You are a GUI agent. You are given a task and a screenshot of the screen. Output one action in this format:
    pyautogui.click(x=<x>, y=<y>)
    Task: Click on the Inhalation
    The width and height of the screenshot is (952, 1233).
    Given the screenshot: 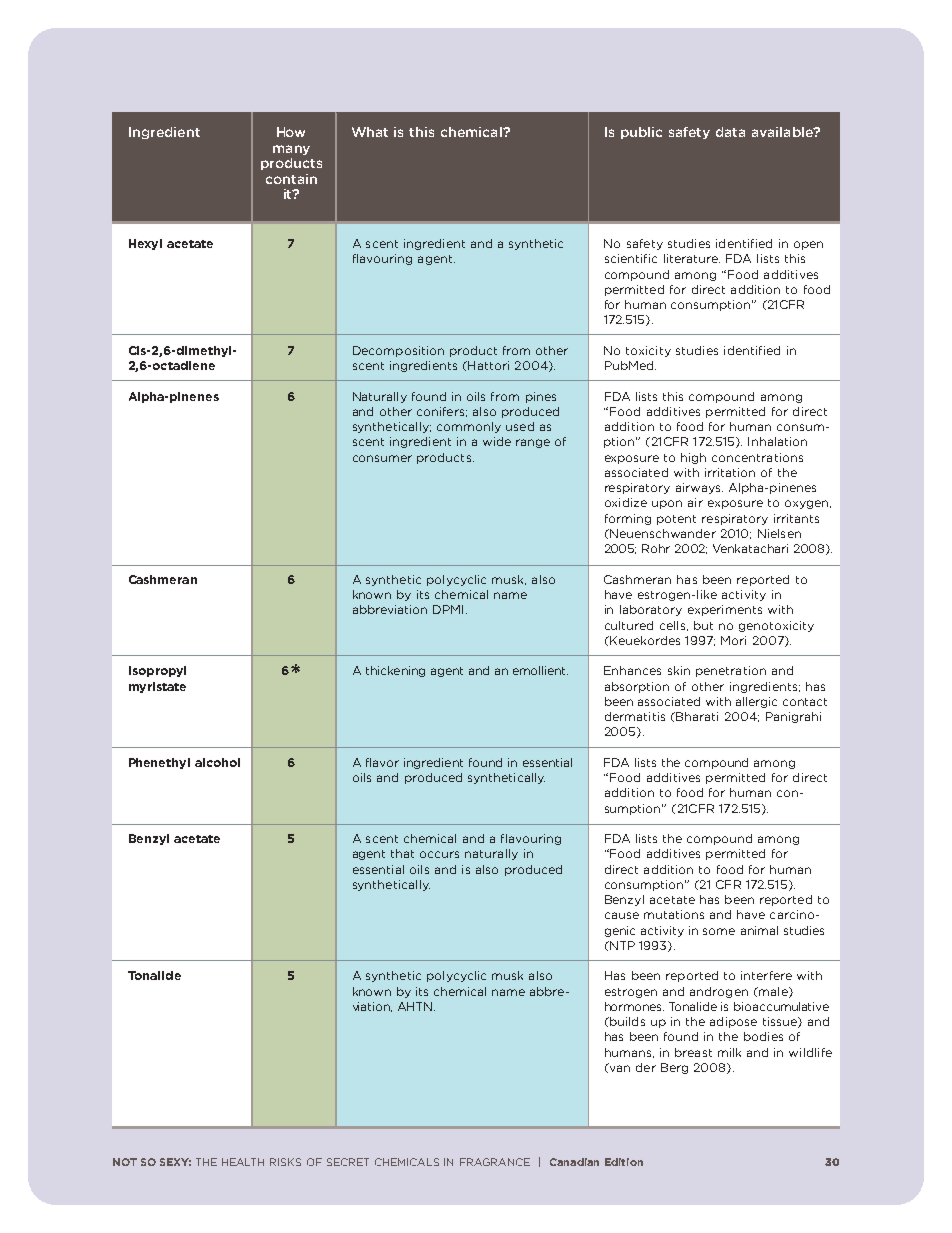 What is the action you would take?
    pyautogui.click(x=777, y=441)
